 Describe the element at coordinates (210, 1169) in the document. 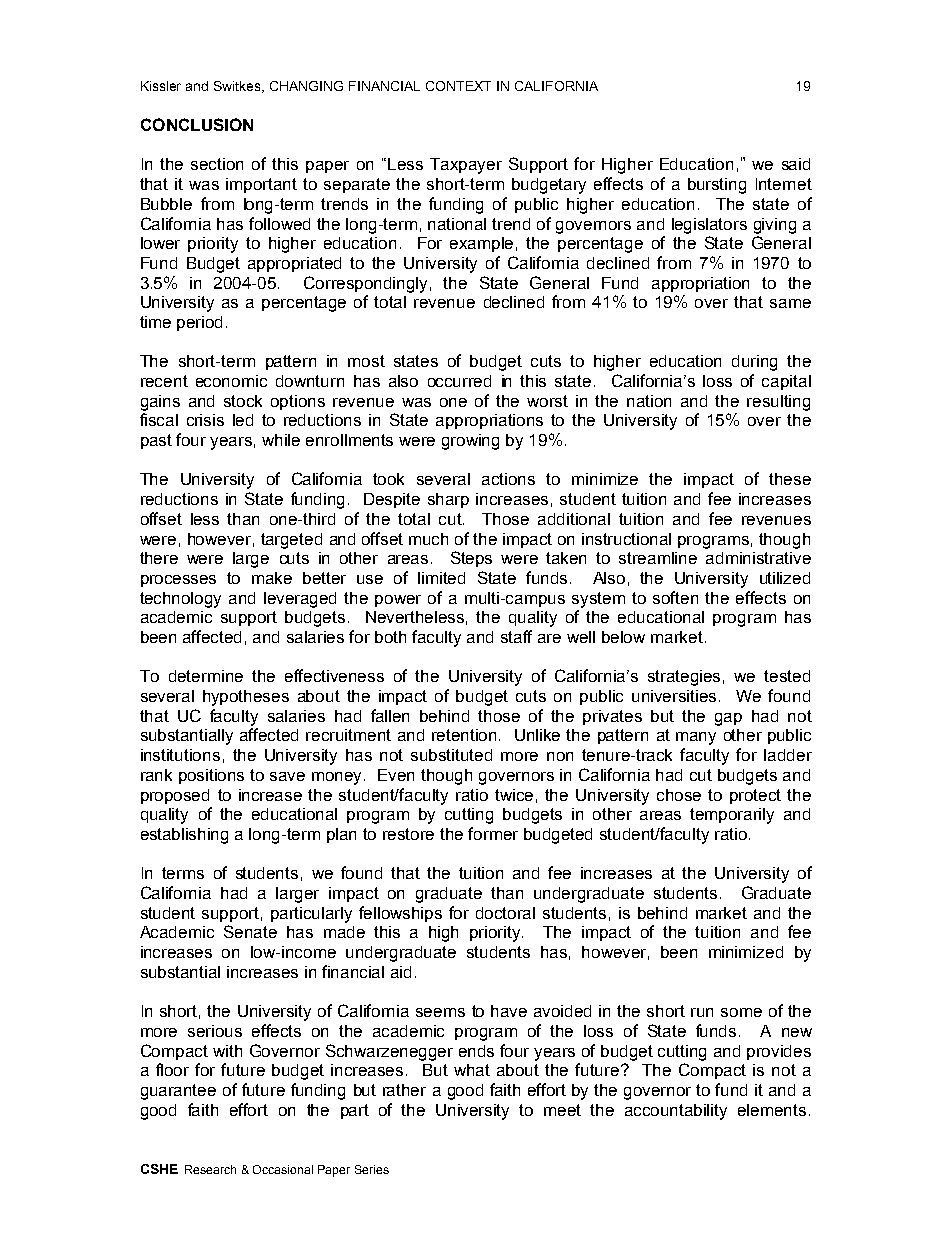

I see `Research` at that location.
